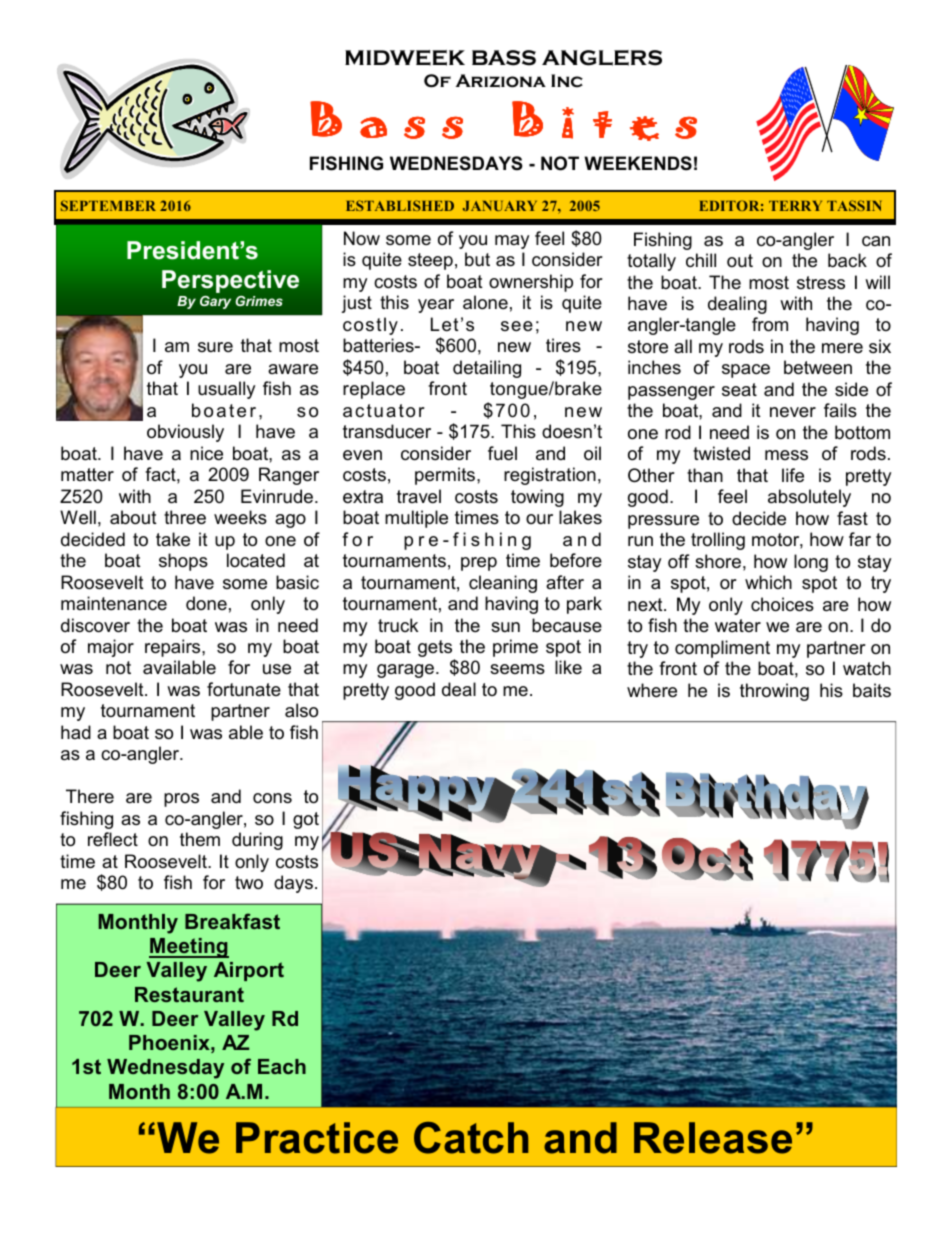  I want to click on MIDWEEK, so click(405, 58).
